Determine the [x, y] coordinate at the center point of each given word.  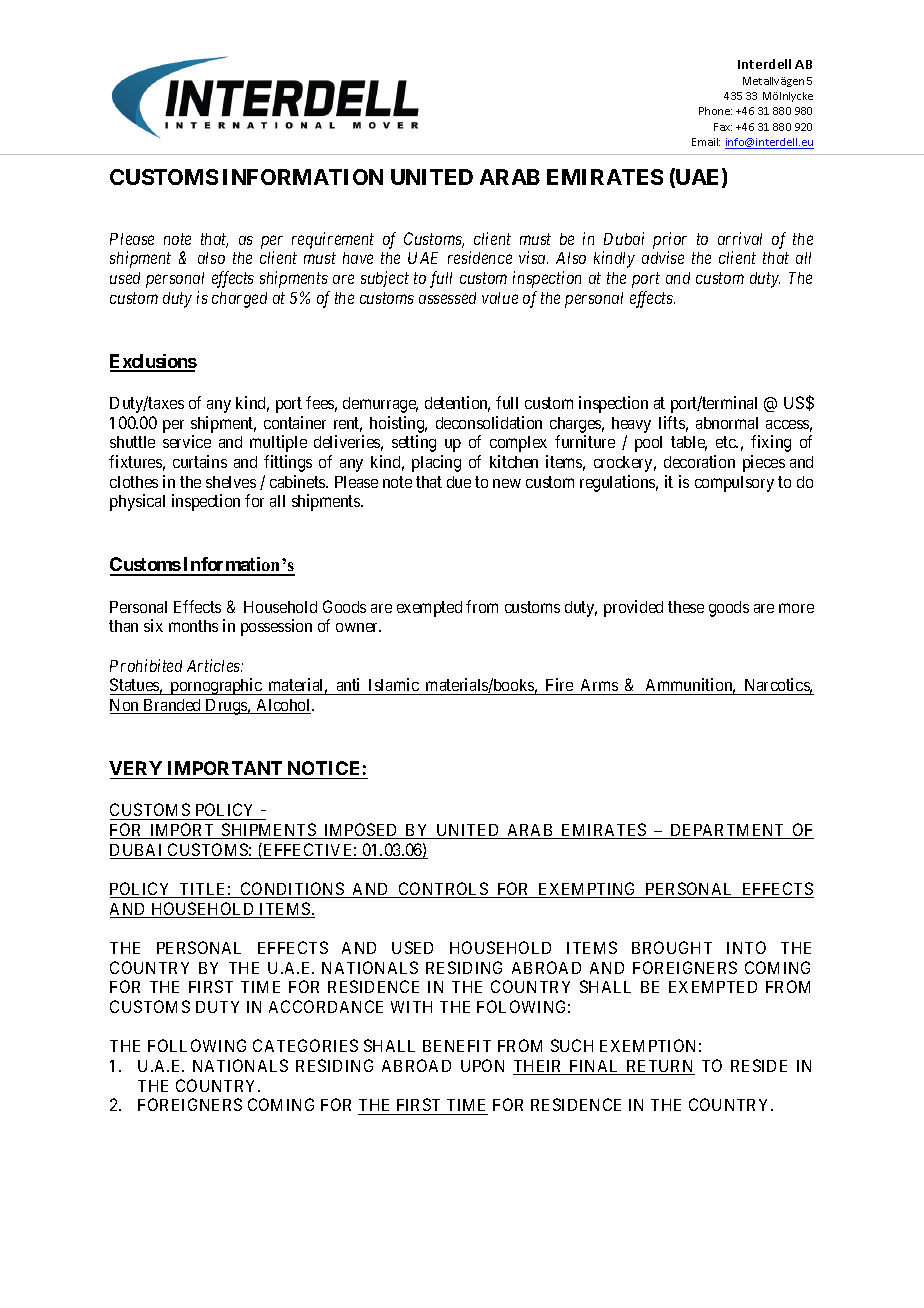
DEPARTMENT [728, 831]
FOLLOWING [197, 1045]
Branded [172, 706]
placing [436, 463]
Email [706, 142]
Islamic [393, 686]
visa [533, 257]
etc [727, 442]
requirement [333, 240]
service [187, 441]
